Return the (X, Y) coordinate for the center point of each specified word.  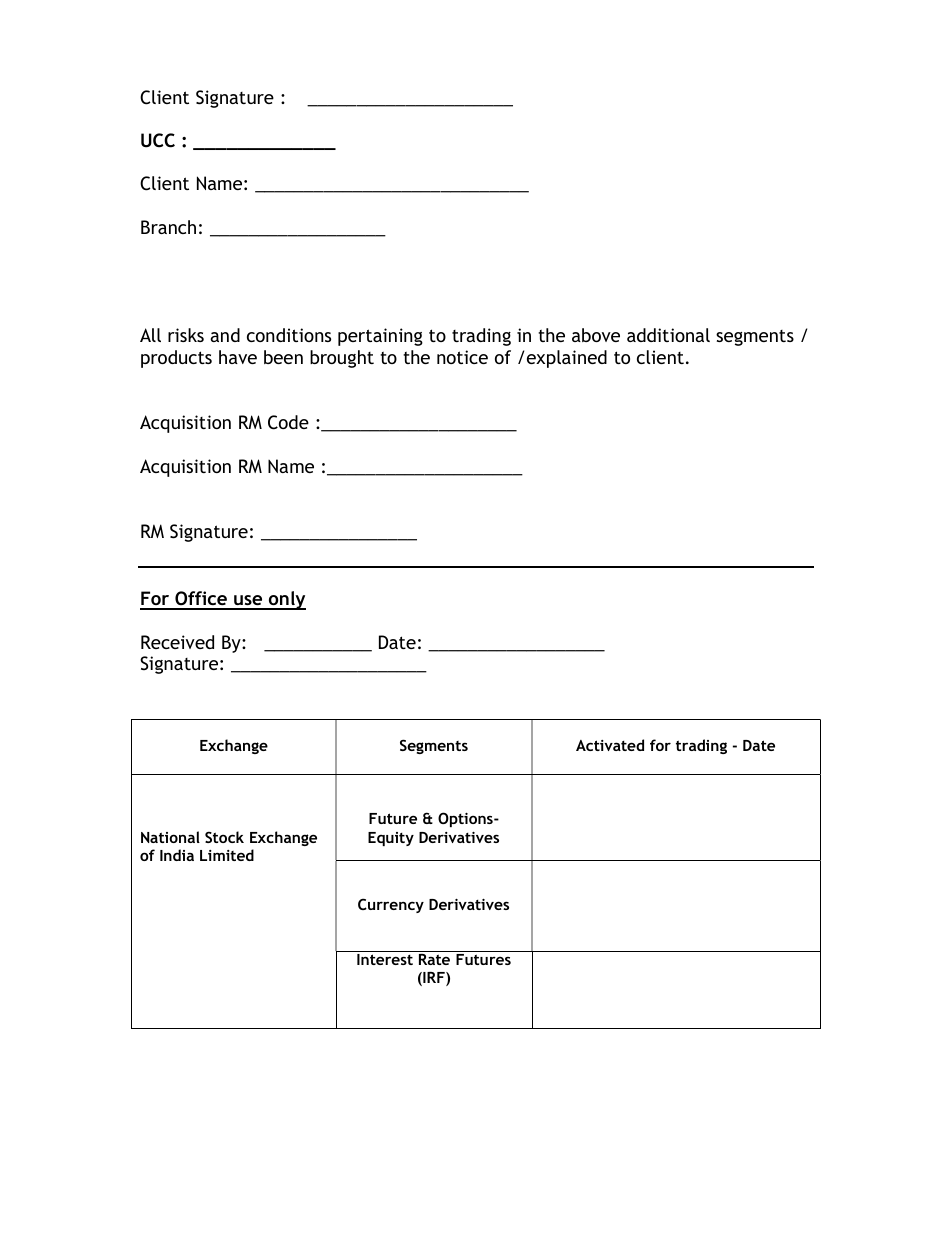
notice (462, 357)
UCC (158, 140)
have (238, 357)
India (177, 855)
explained (567, 359)
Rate (434, 959)
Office (201, 600)
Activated (610, 745)
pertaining (380, 337)
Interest (385, 959)
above (596, 335)
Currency (391, 905)
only (286, 600)
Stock (224, 837)
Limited (227, 855)
